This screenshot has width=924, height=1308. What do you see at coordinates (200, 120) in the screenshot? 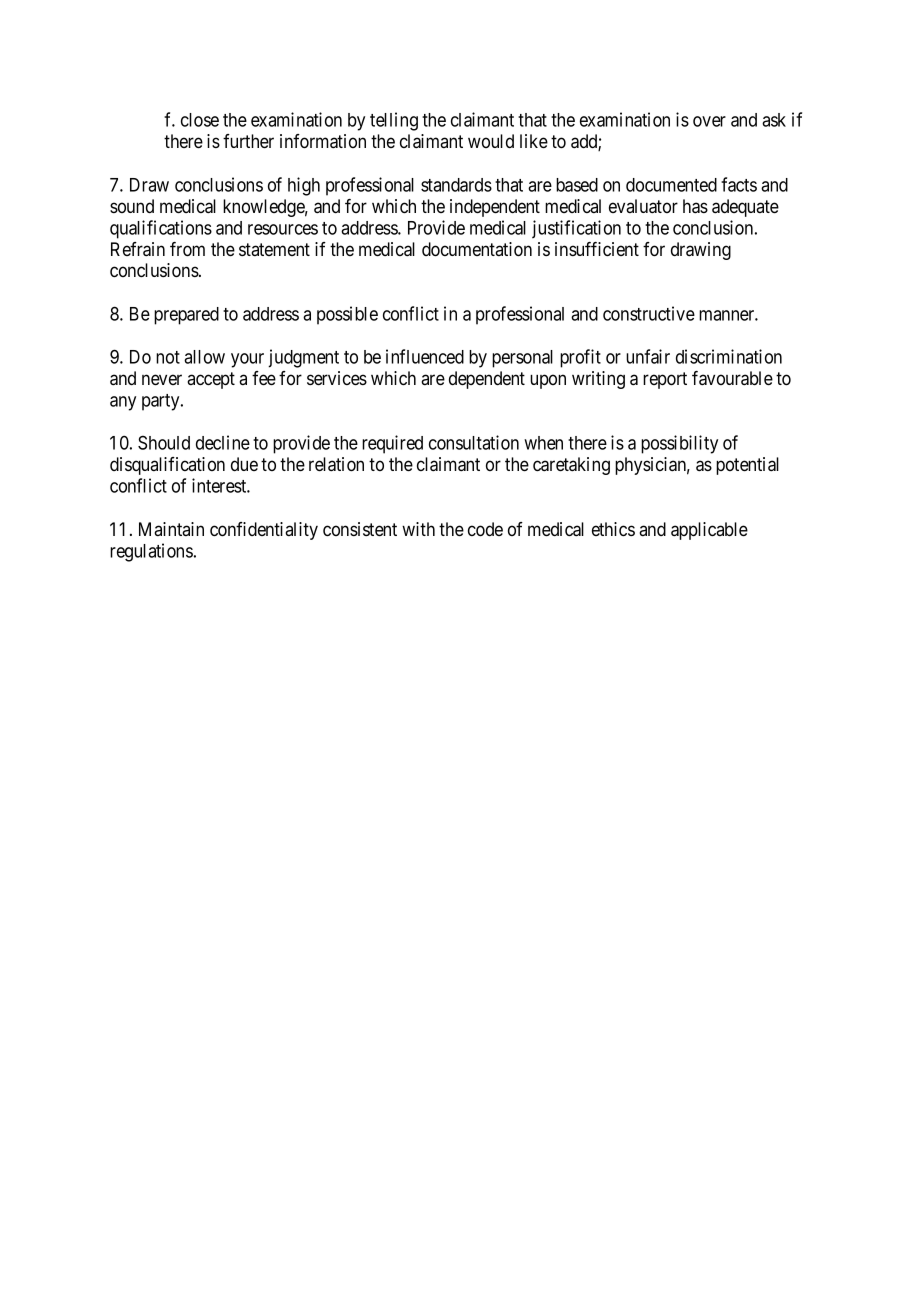
I see `close` at bounding box center [200, 120].
